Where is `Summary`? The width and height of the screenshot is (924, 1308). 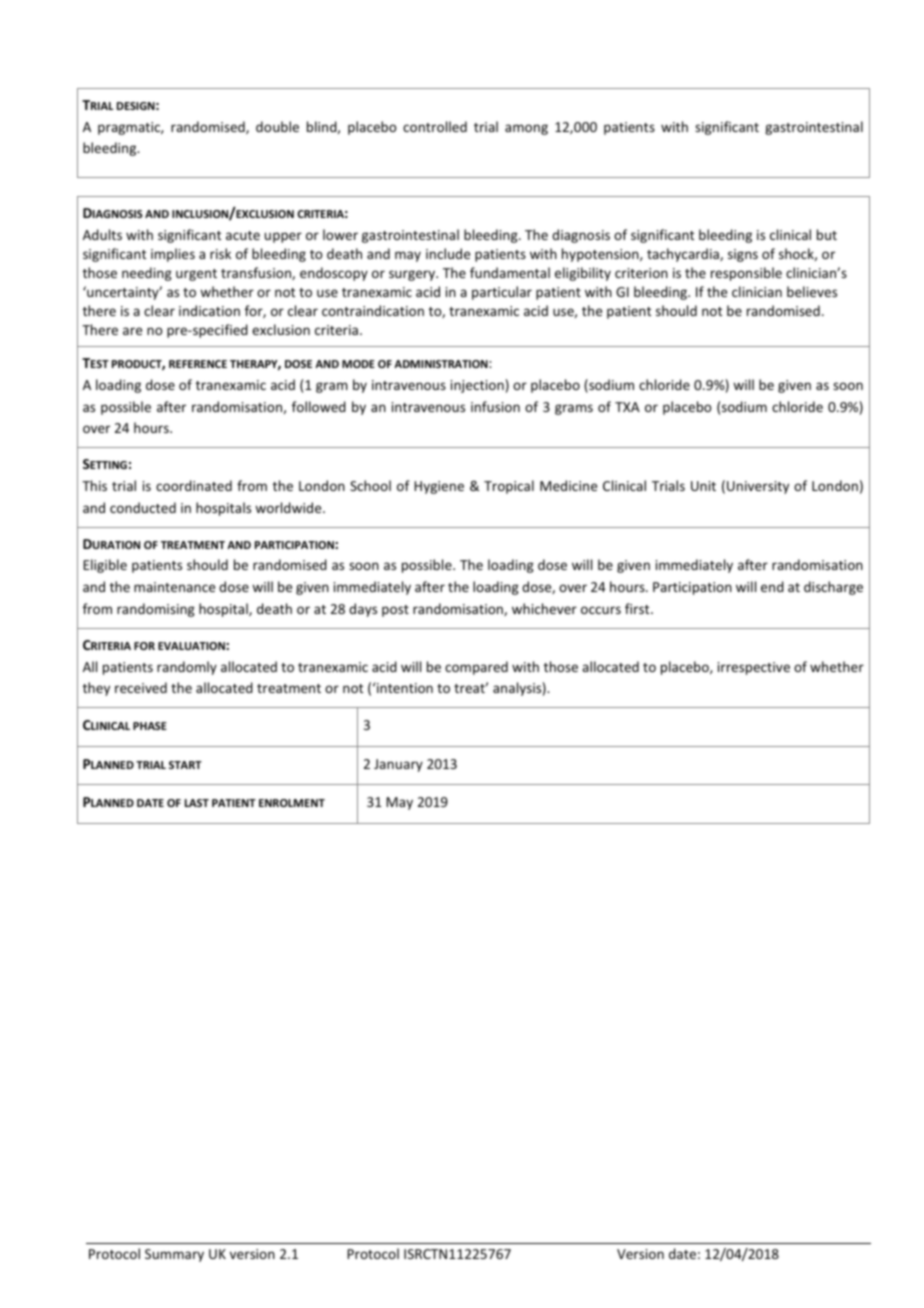 Summary is located at coordinates (174, 1255).
